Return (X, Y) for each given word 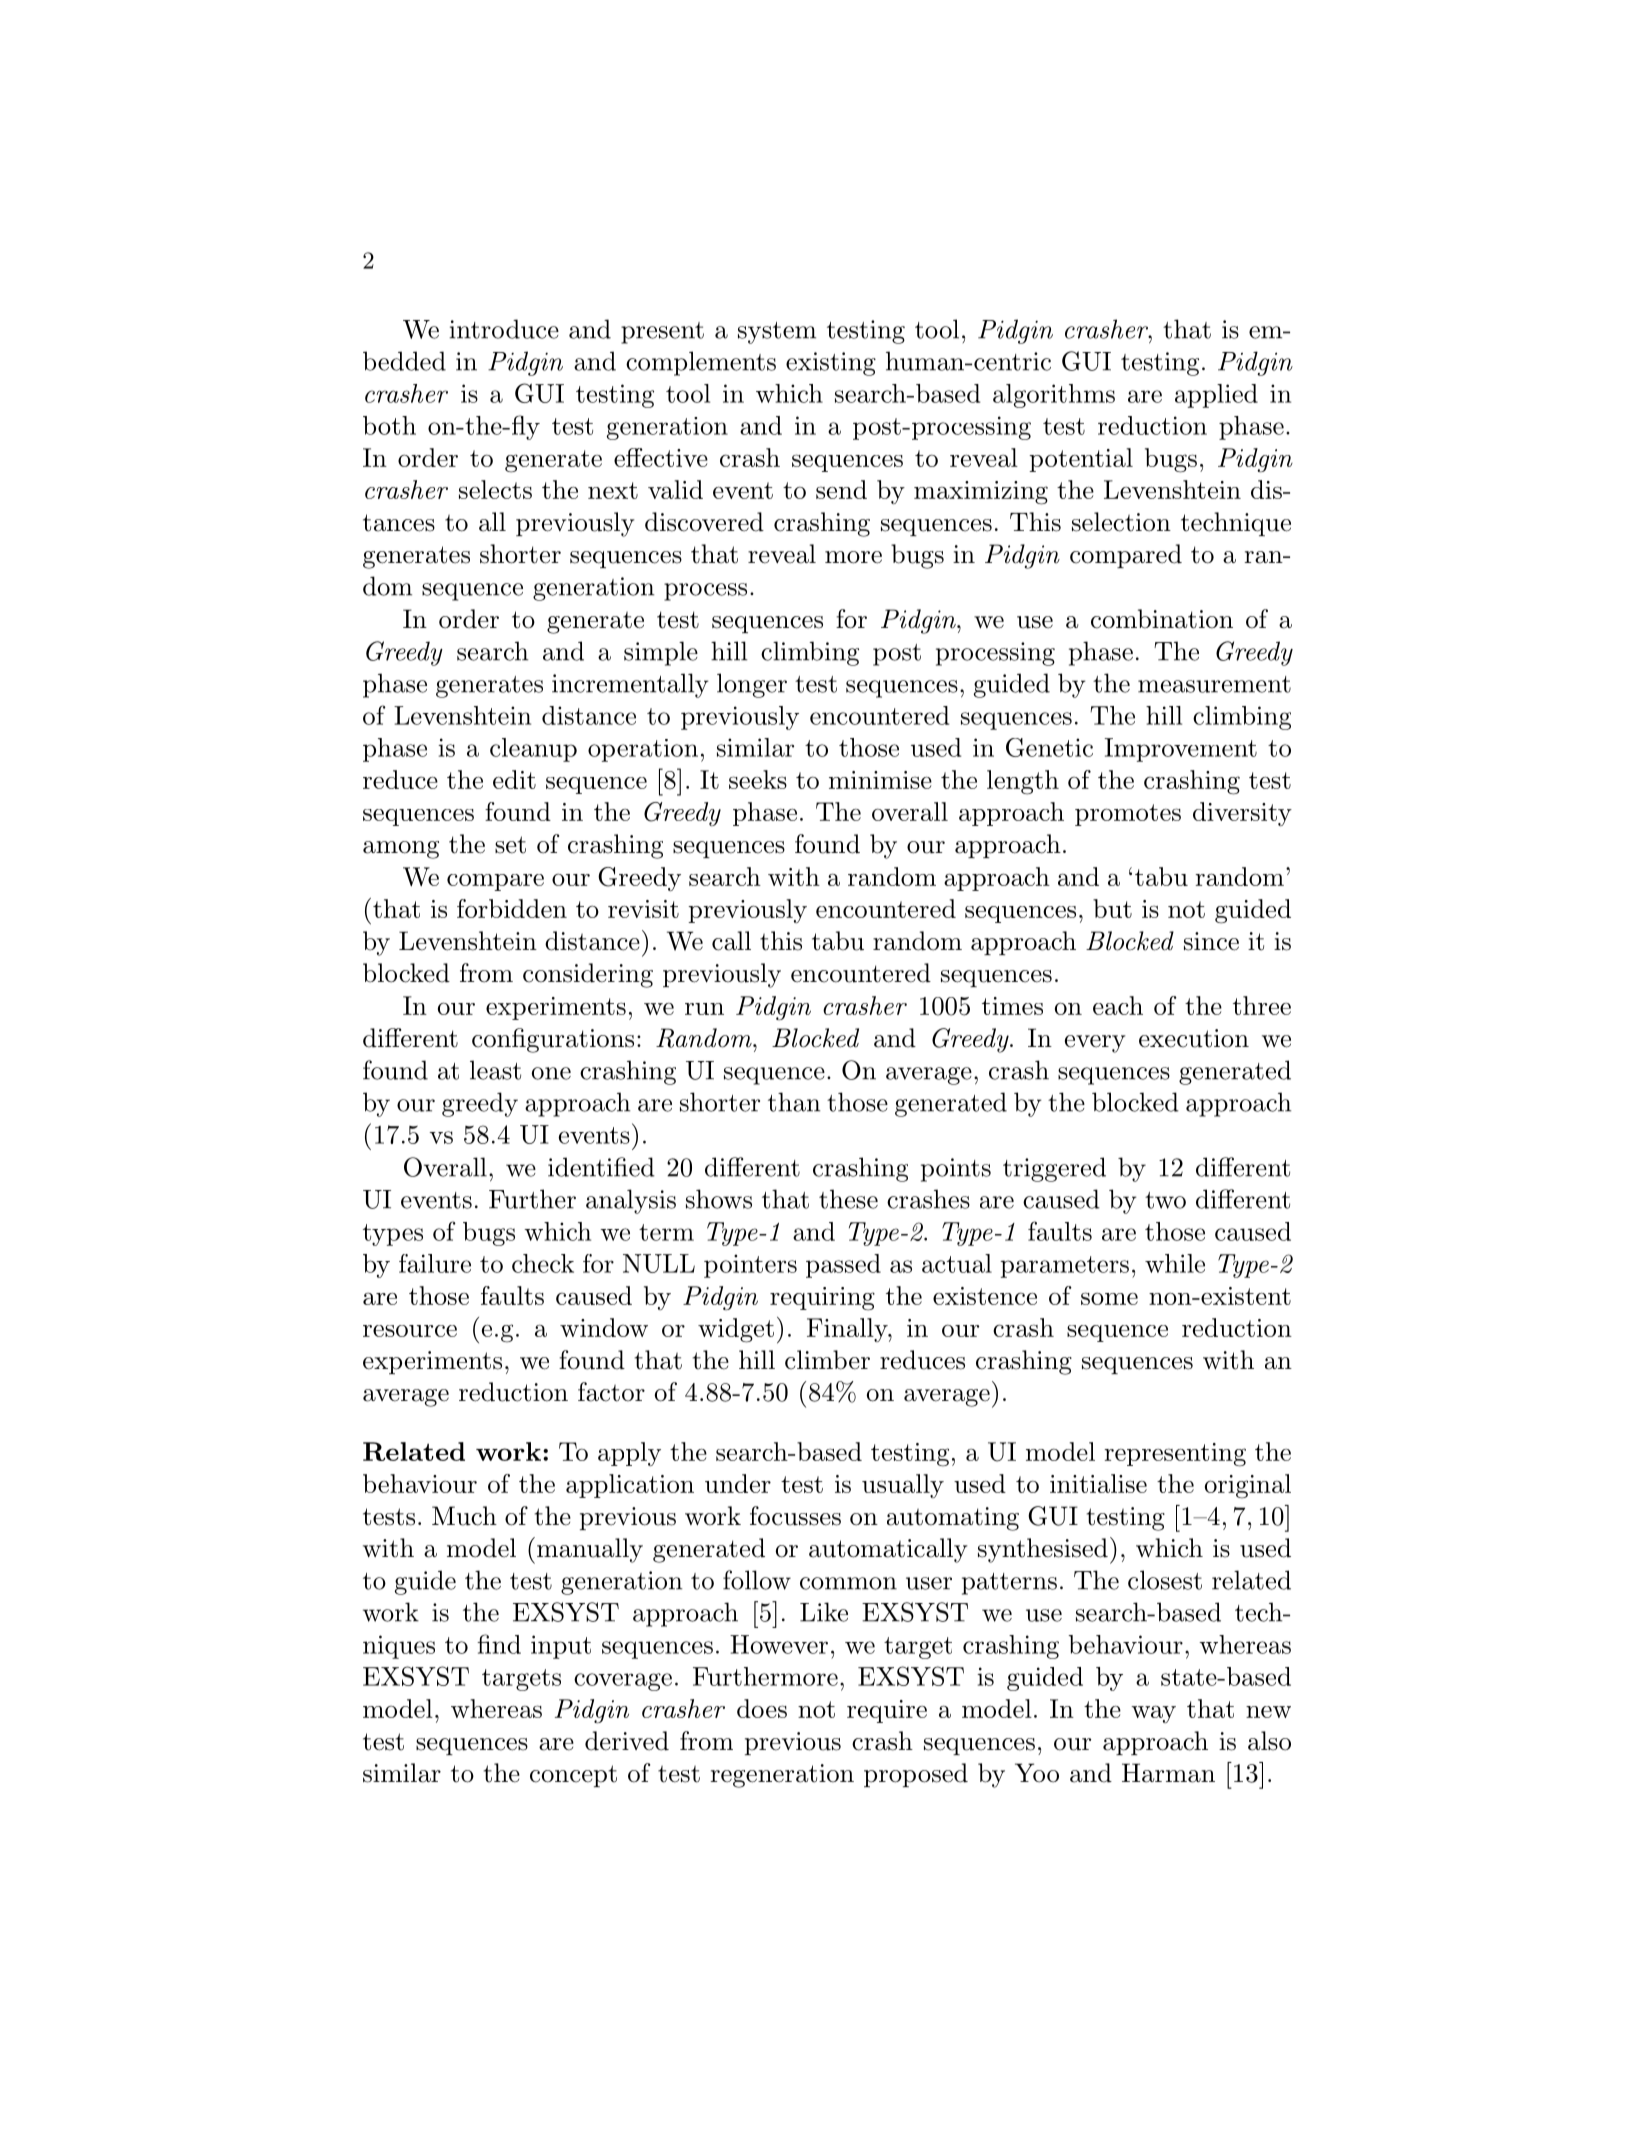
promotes (1128, 815)
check (543, 1263)
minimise (880, 780)
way (1153, 1714)
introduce (504, 329)
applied (1216, 396)
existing (831, 364)
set (510, 845)
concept (573, 1776)
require (887, 1711)
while (1175, 1263)
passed (843, 1266)
